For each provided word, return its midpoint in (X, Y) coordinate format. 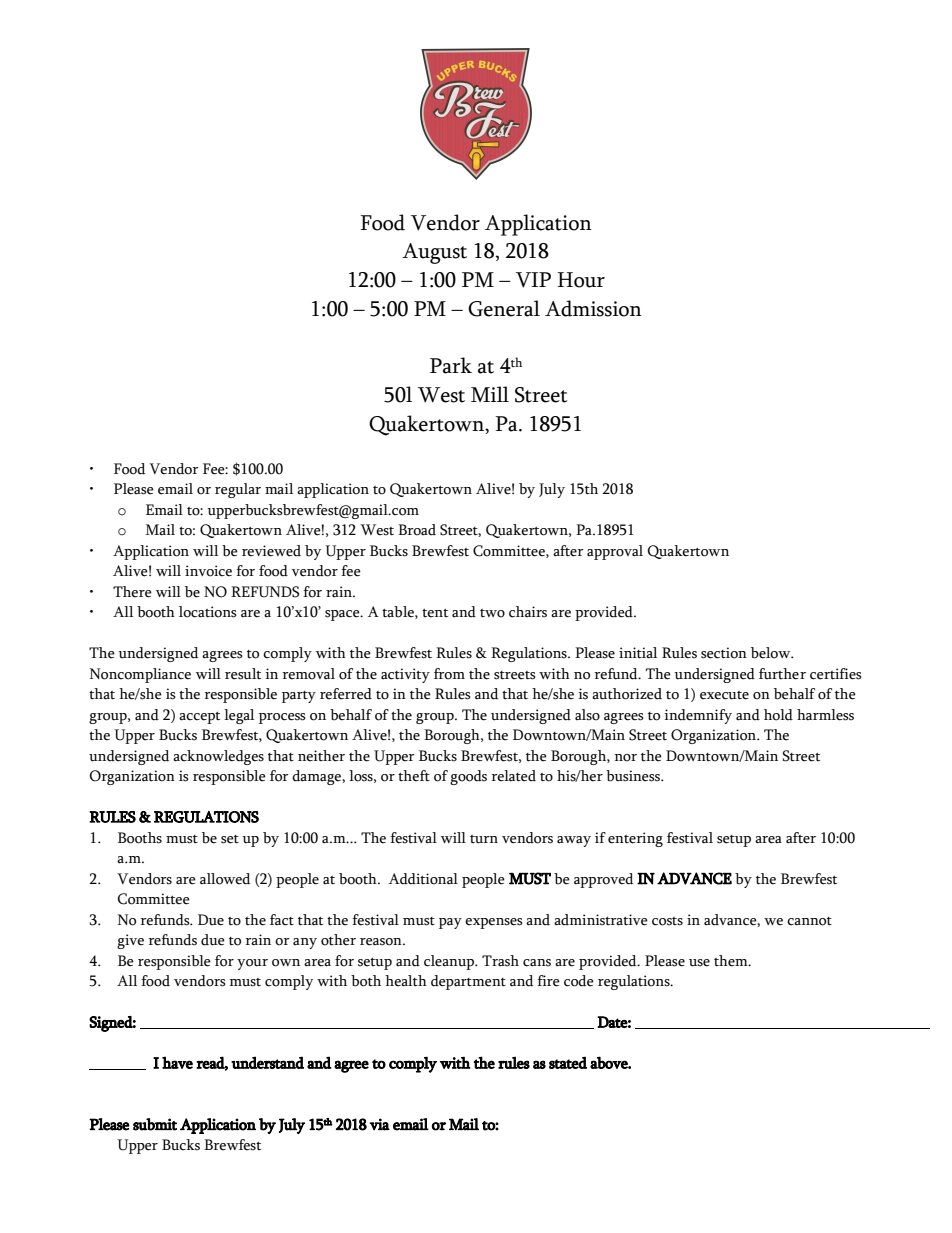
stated (568, 1062)
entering (635, 839)
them (732, 961)
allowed (225, 879)
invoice (208, 571)
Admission (593, 308)
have (177, 1062)
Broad (417, 530)
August (434, 253)
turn (484, 839)
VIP (533, 280)
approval (615, 552)
